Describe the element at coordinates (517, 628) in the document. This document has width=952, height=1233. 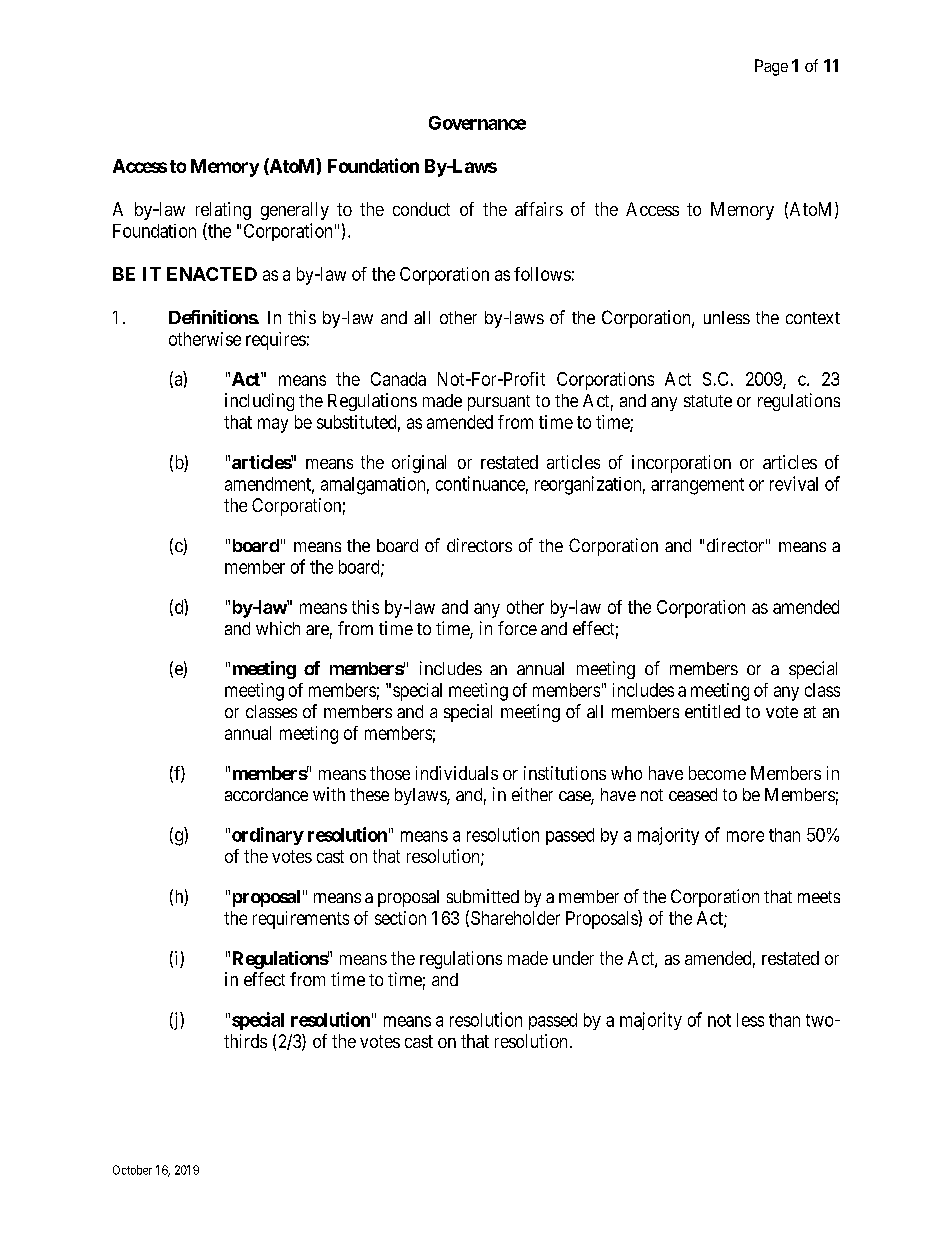
I see `force` at that location.
